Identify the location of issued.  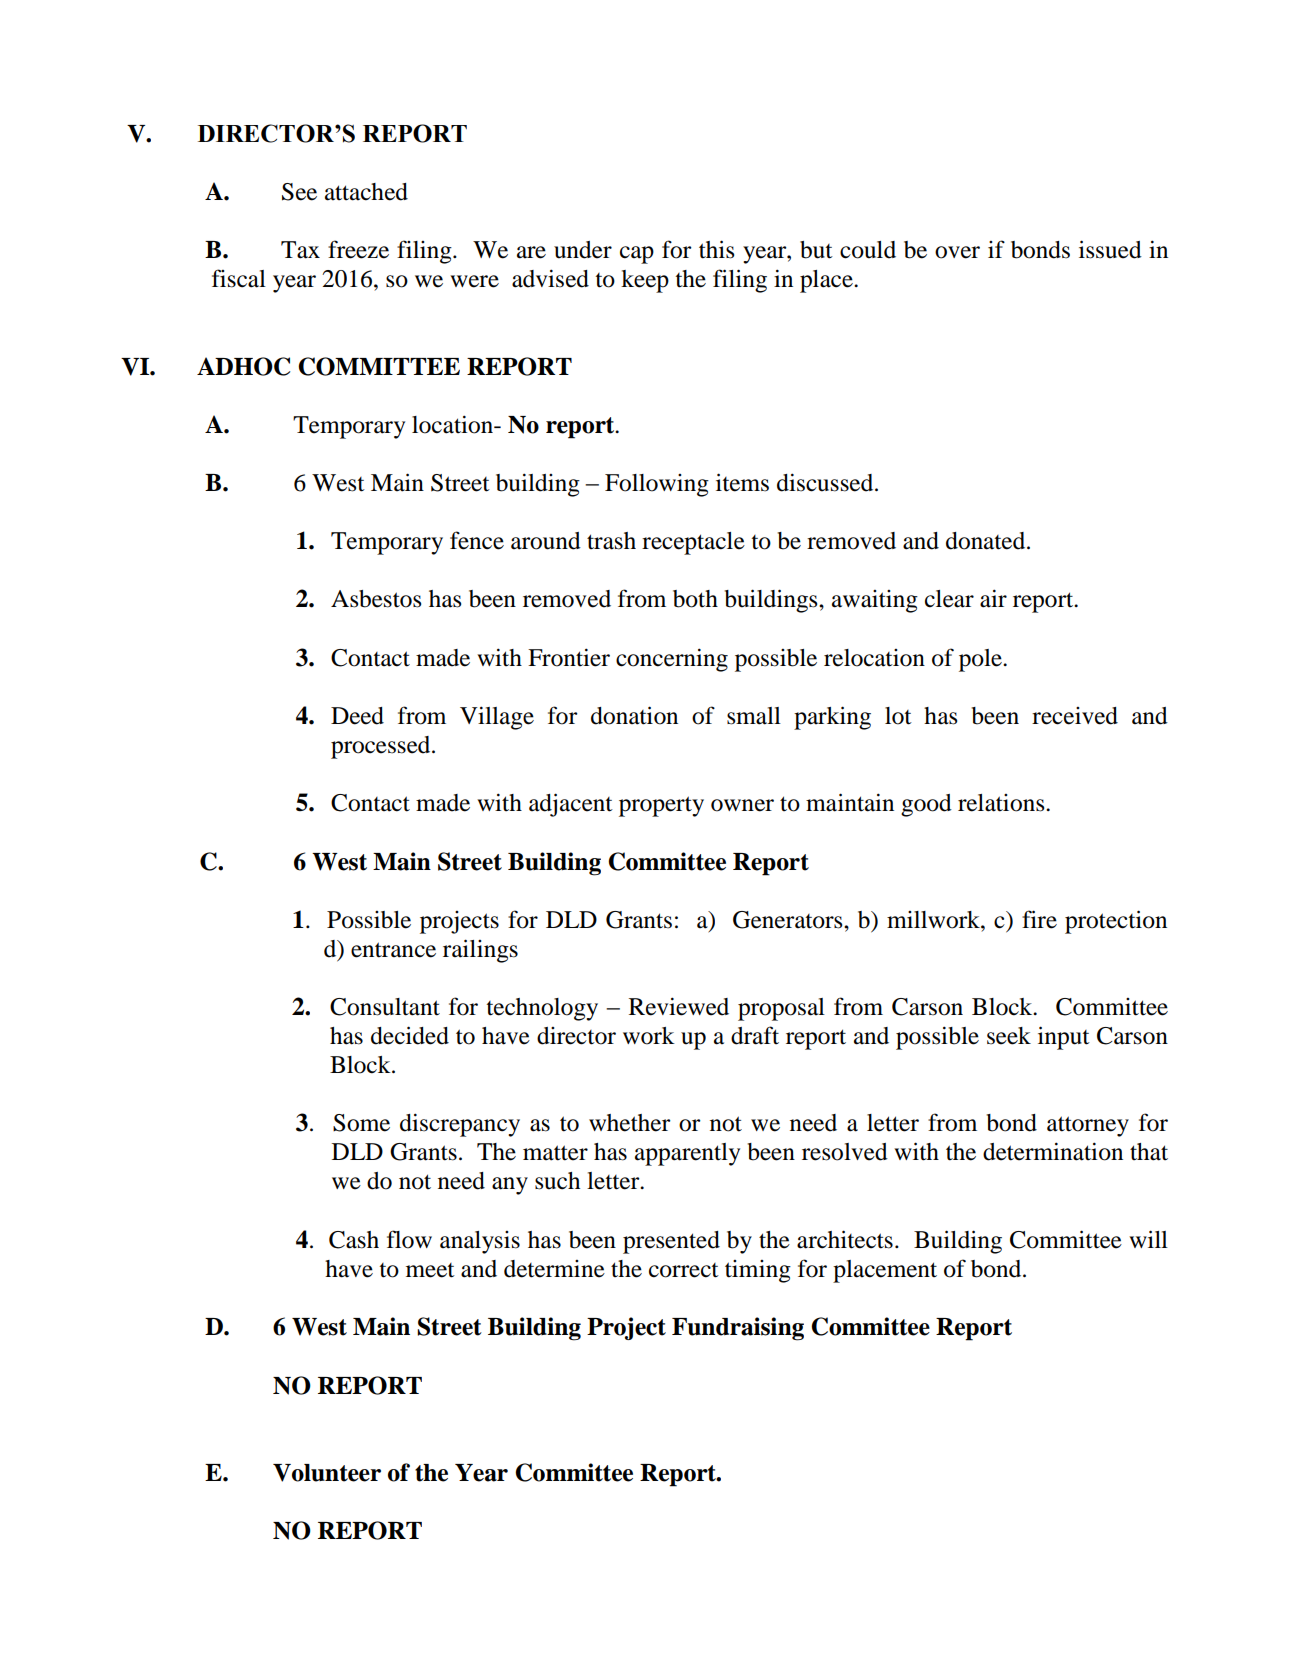
(1110, 249).
